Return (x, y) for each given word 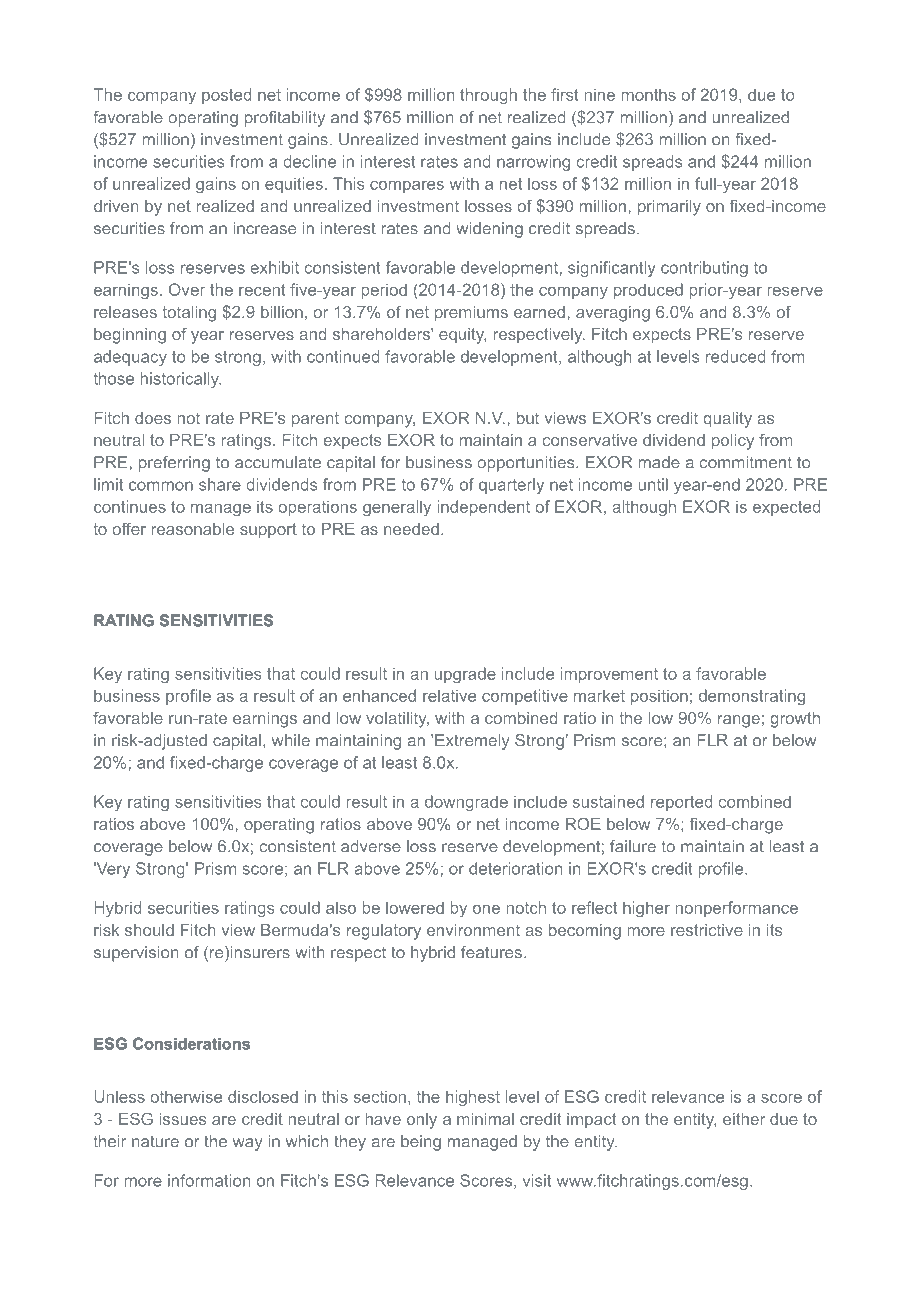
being (421, 1143)
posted (226, 96)
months (648, 94)
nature (155, 1141)
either (744, 1119)
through (488, 96)
